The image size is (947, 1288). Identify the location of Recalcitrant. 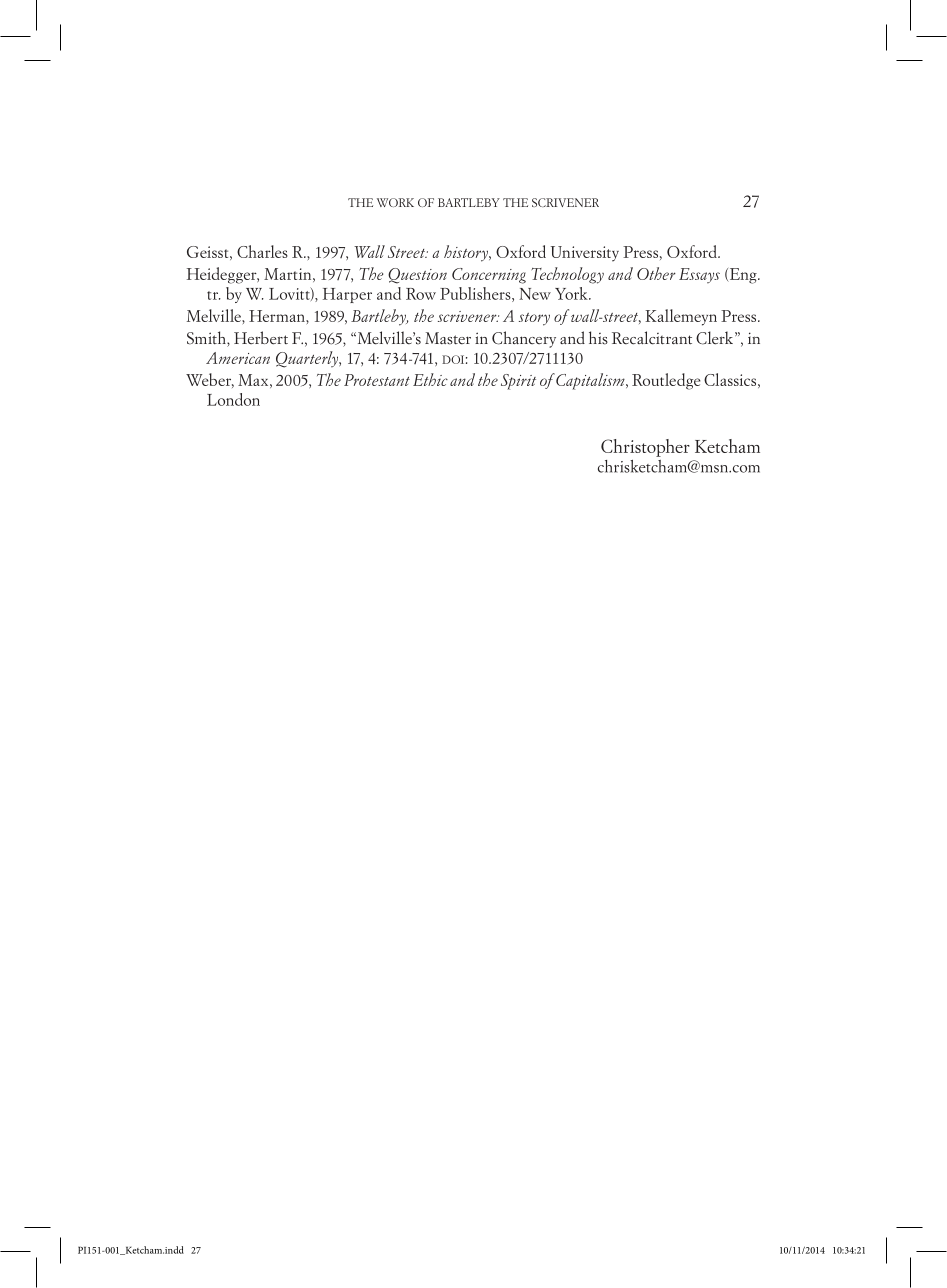
(652, 338).
